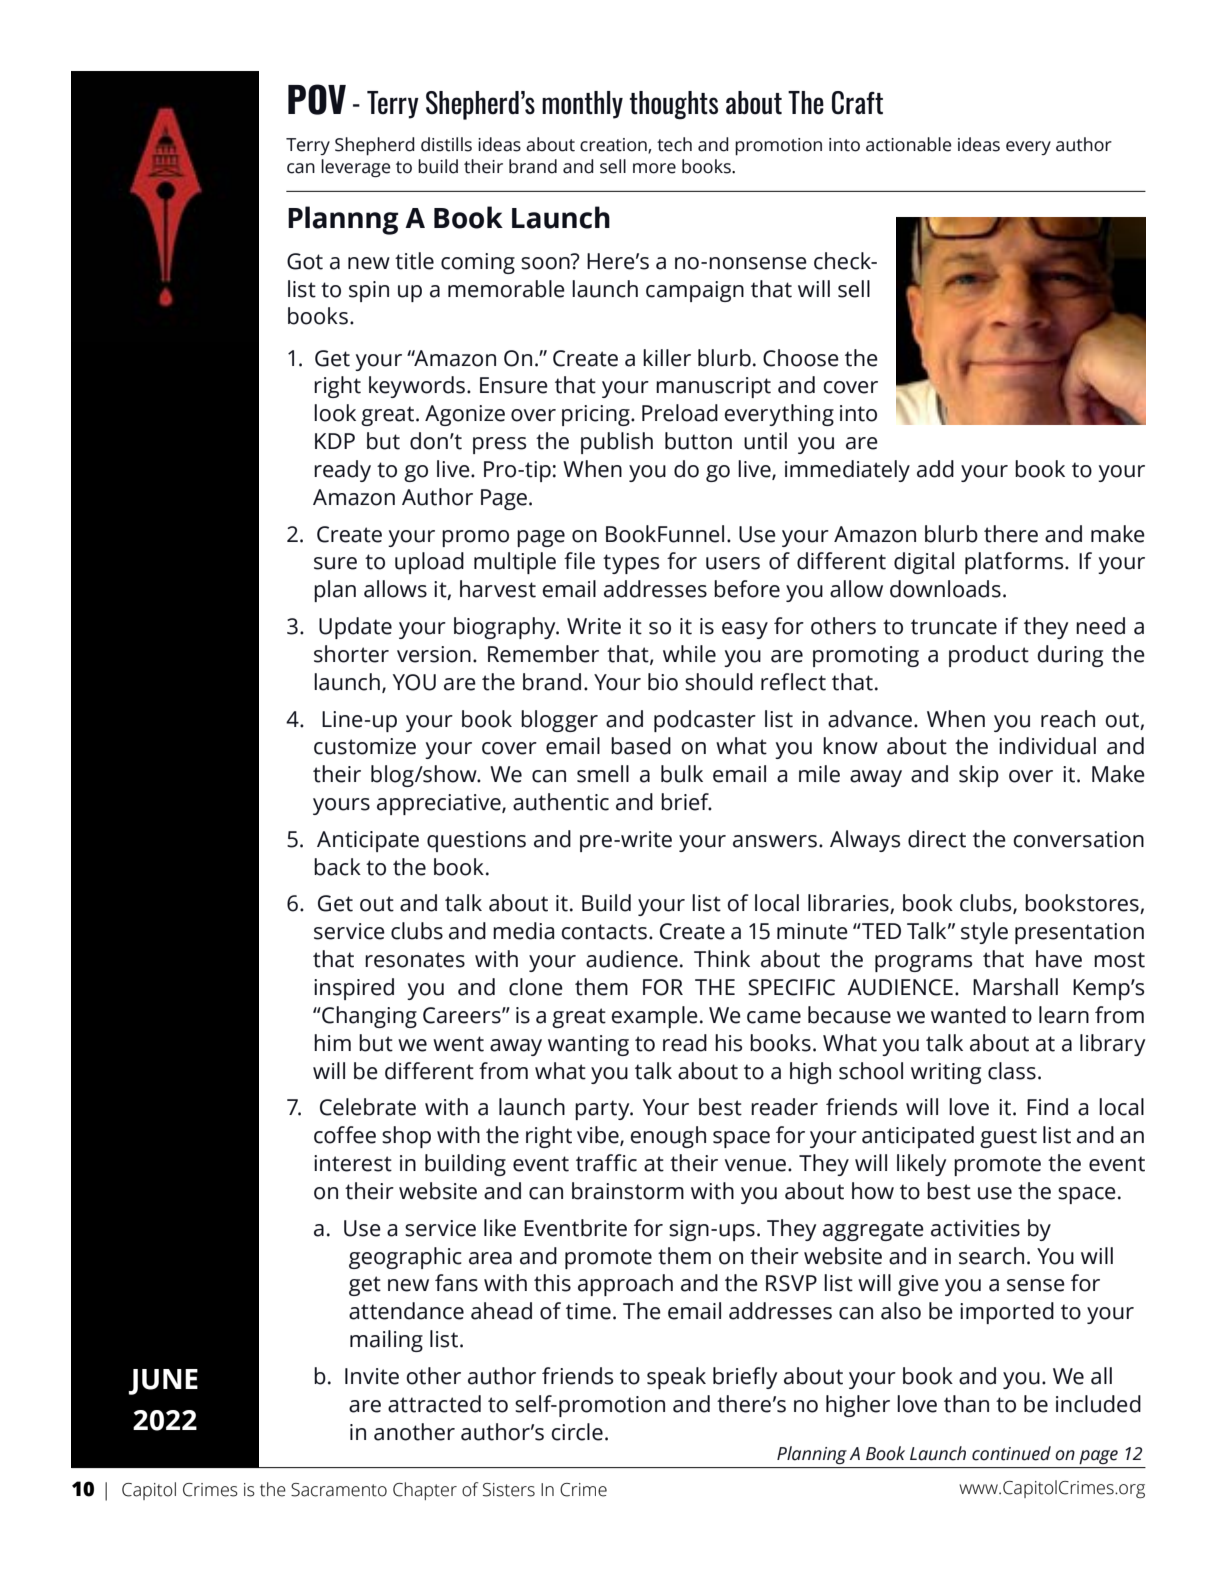 This image has width=1217, height=1575. Describe the element at coordinates (614, 146) in the image. I see `creation` at that location.
